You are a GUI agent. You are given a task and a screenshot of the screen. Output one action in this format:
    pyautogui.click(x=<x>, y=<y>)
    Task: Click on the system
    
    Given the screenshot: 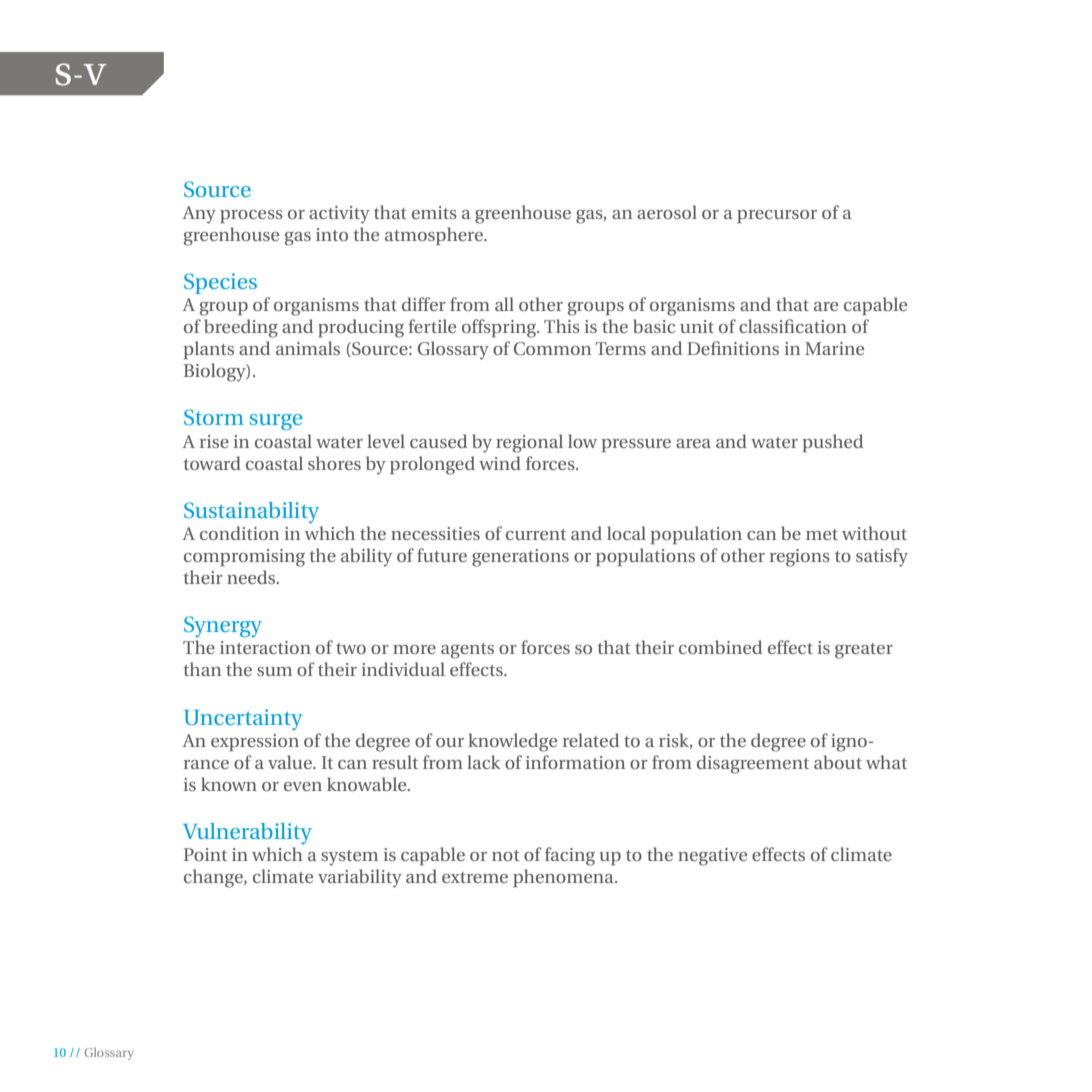 What is the action you would take?
    pyautogui.click(x=349, y=858)
